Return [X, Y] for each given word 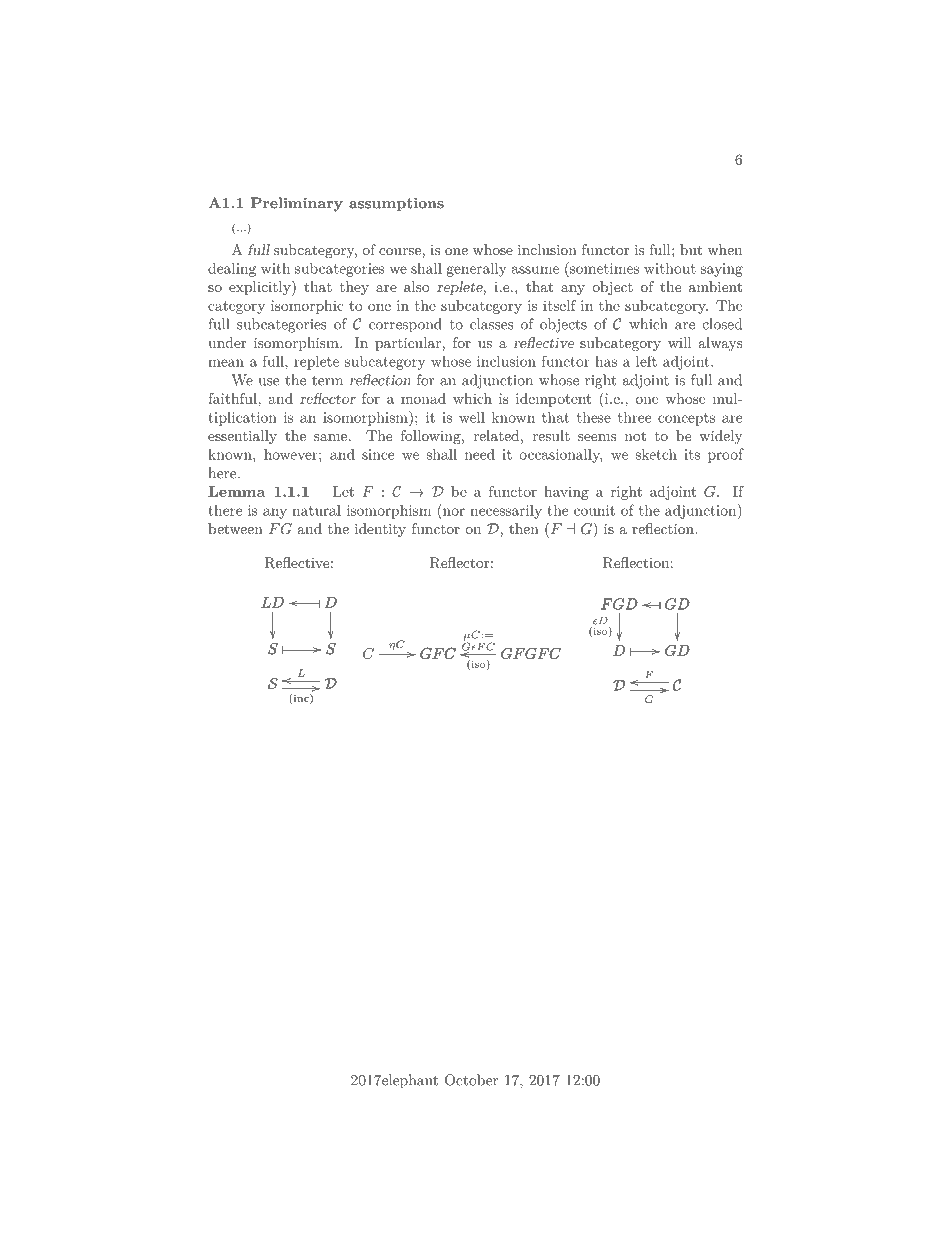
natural [316, 510]
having [566, 493]
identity [380, 530]
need [480, 454]
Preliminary [297, 204]
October [471, 1080]
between [235, 528]
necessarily [506, 512]
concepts [686, 419]
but [691, 249]
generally [476, 270]
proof [726, 455]
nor [454, 512]
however [292, 454]
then [524, 528]
